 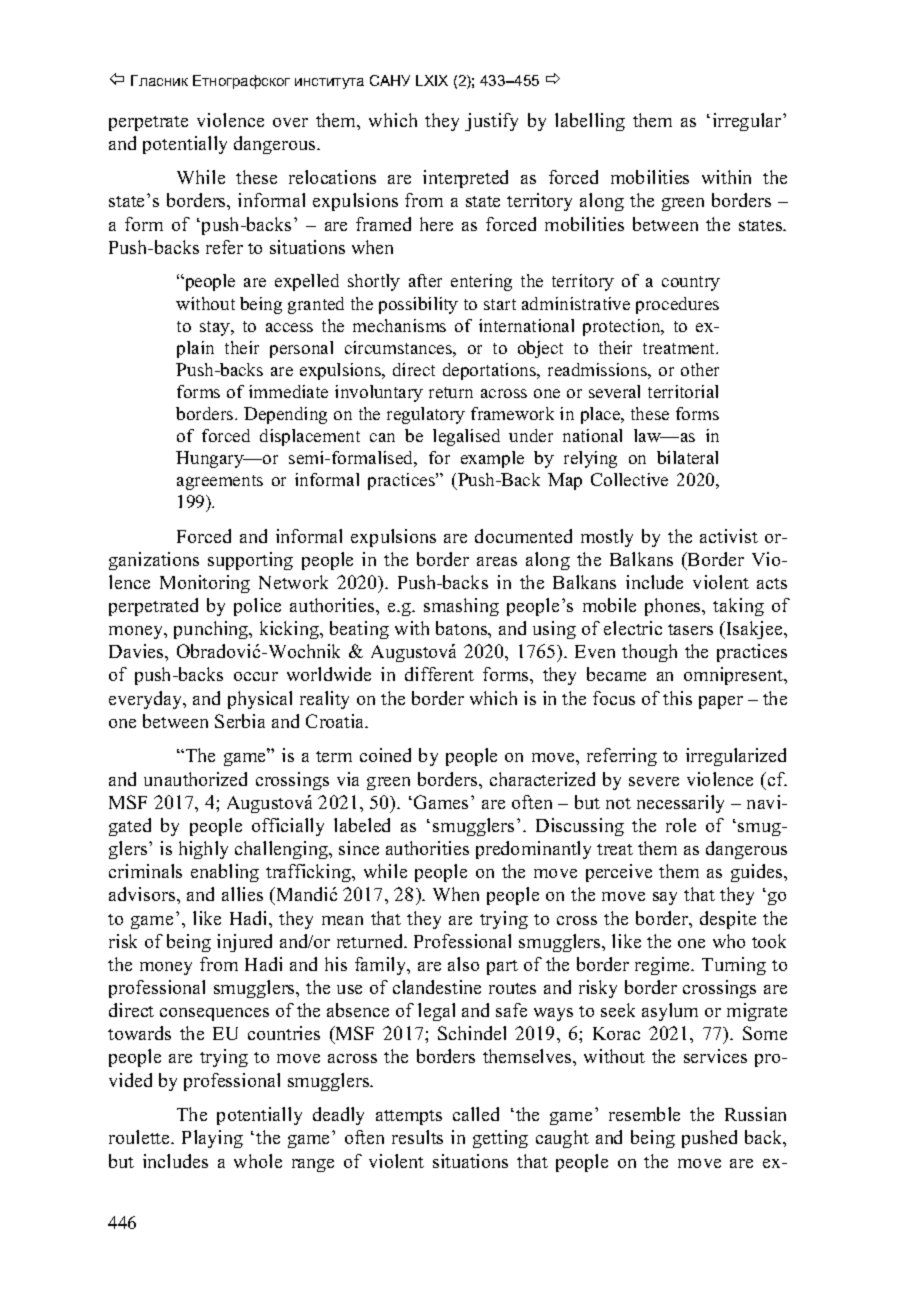 What do you see at coordinates (465, 179) in the screenshot?
I see `interpreted` at bounding box center [465, 179].
